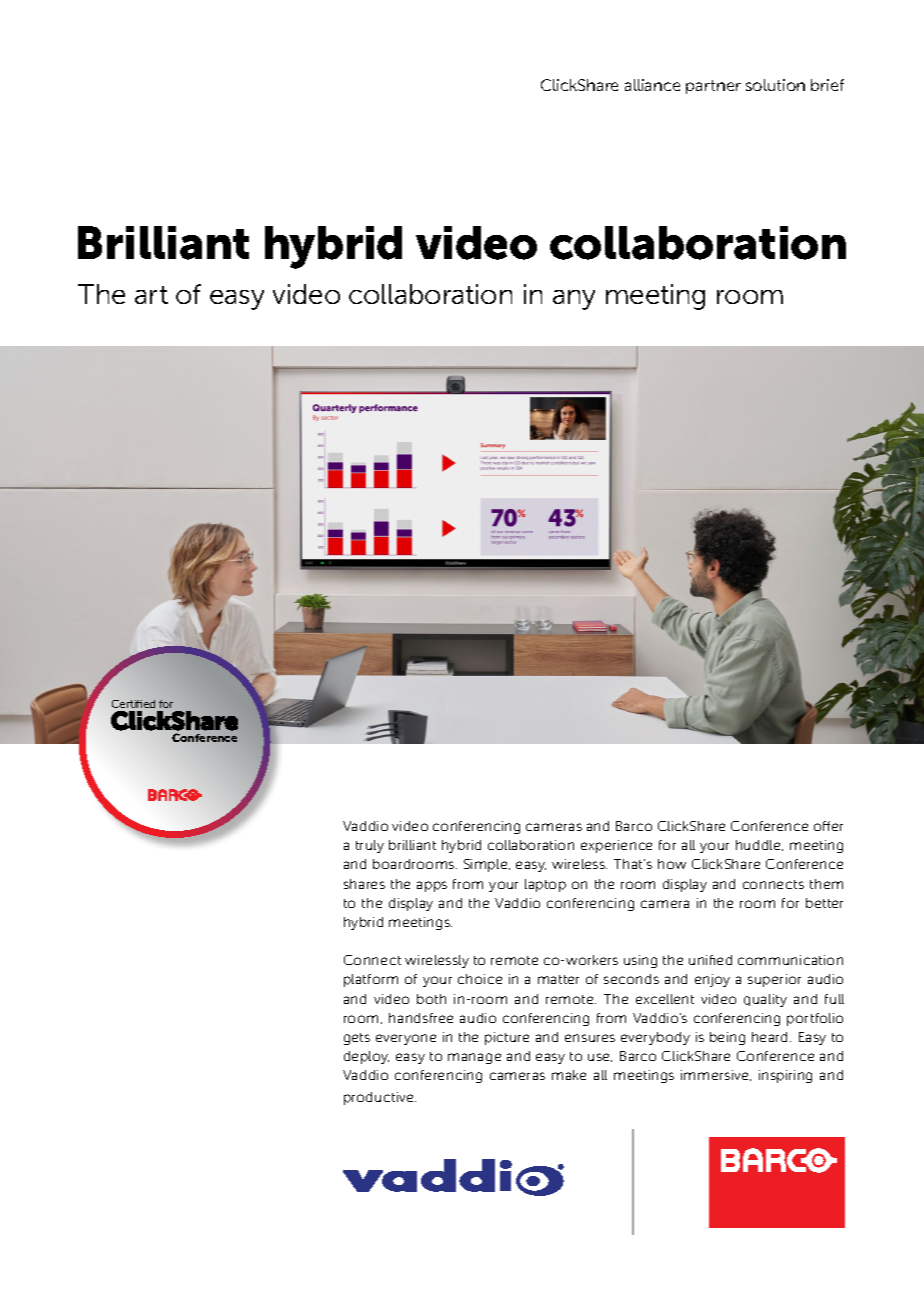  What do you see at coordinates (672, 864) in the document?
I see `how` at bounding box center [672, 864].
